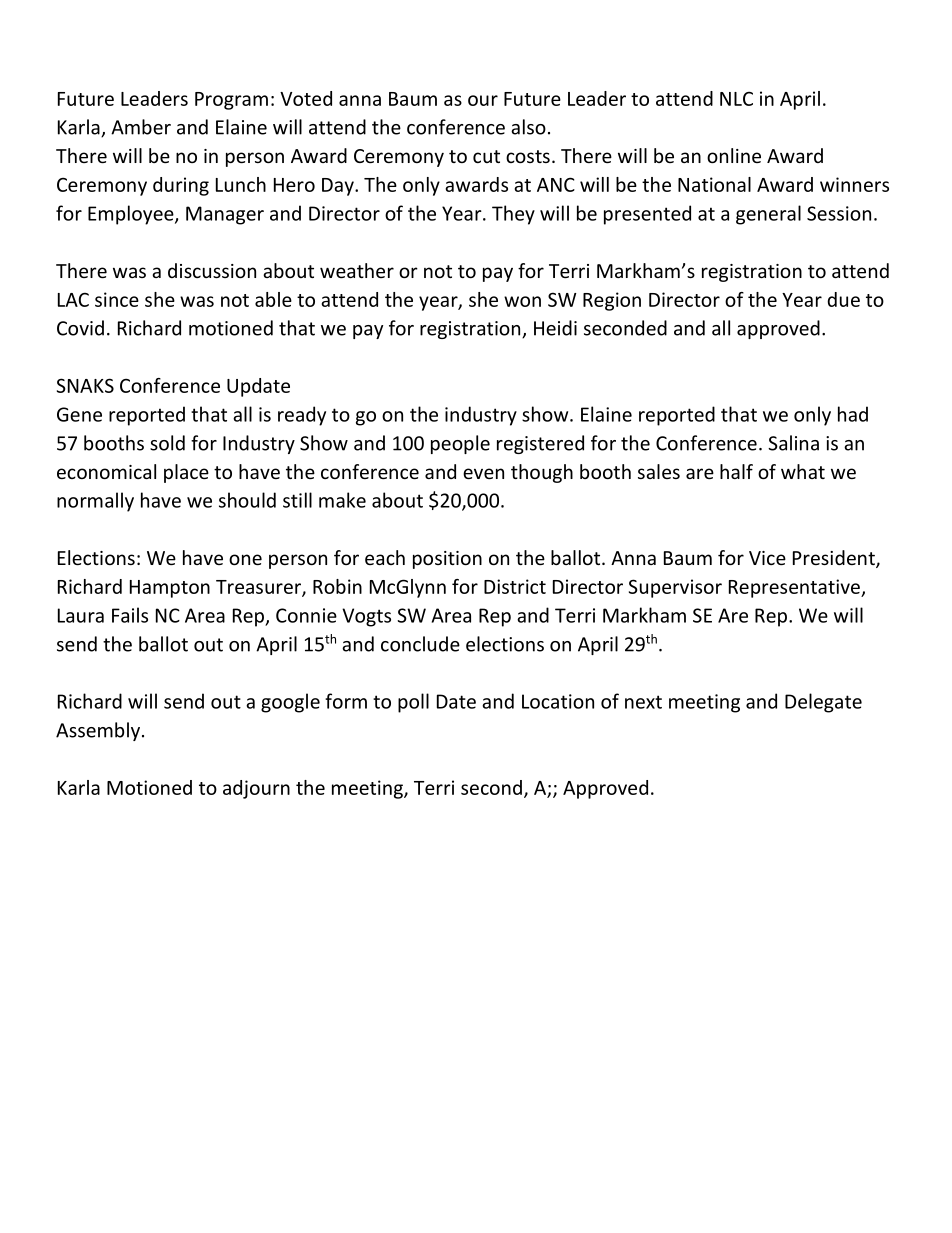 Image resolution: width=952 pixels, height=1233 pixels. What do you see at coordinates (98, 731) in the page?
I see `Assembly` at bounding box center [98, 731].
